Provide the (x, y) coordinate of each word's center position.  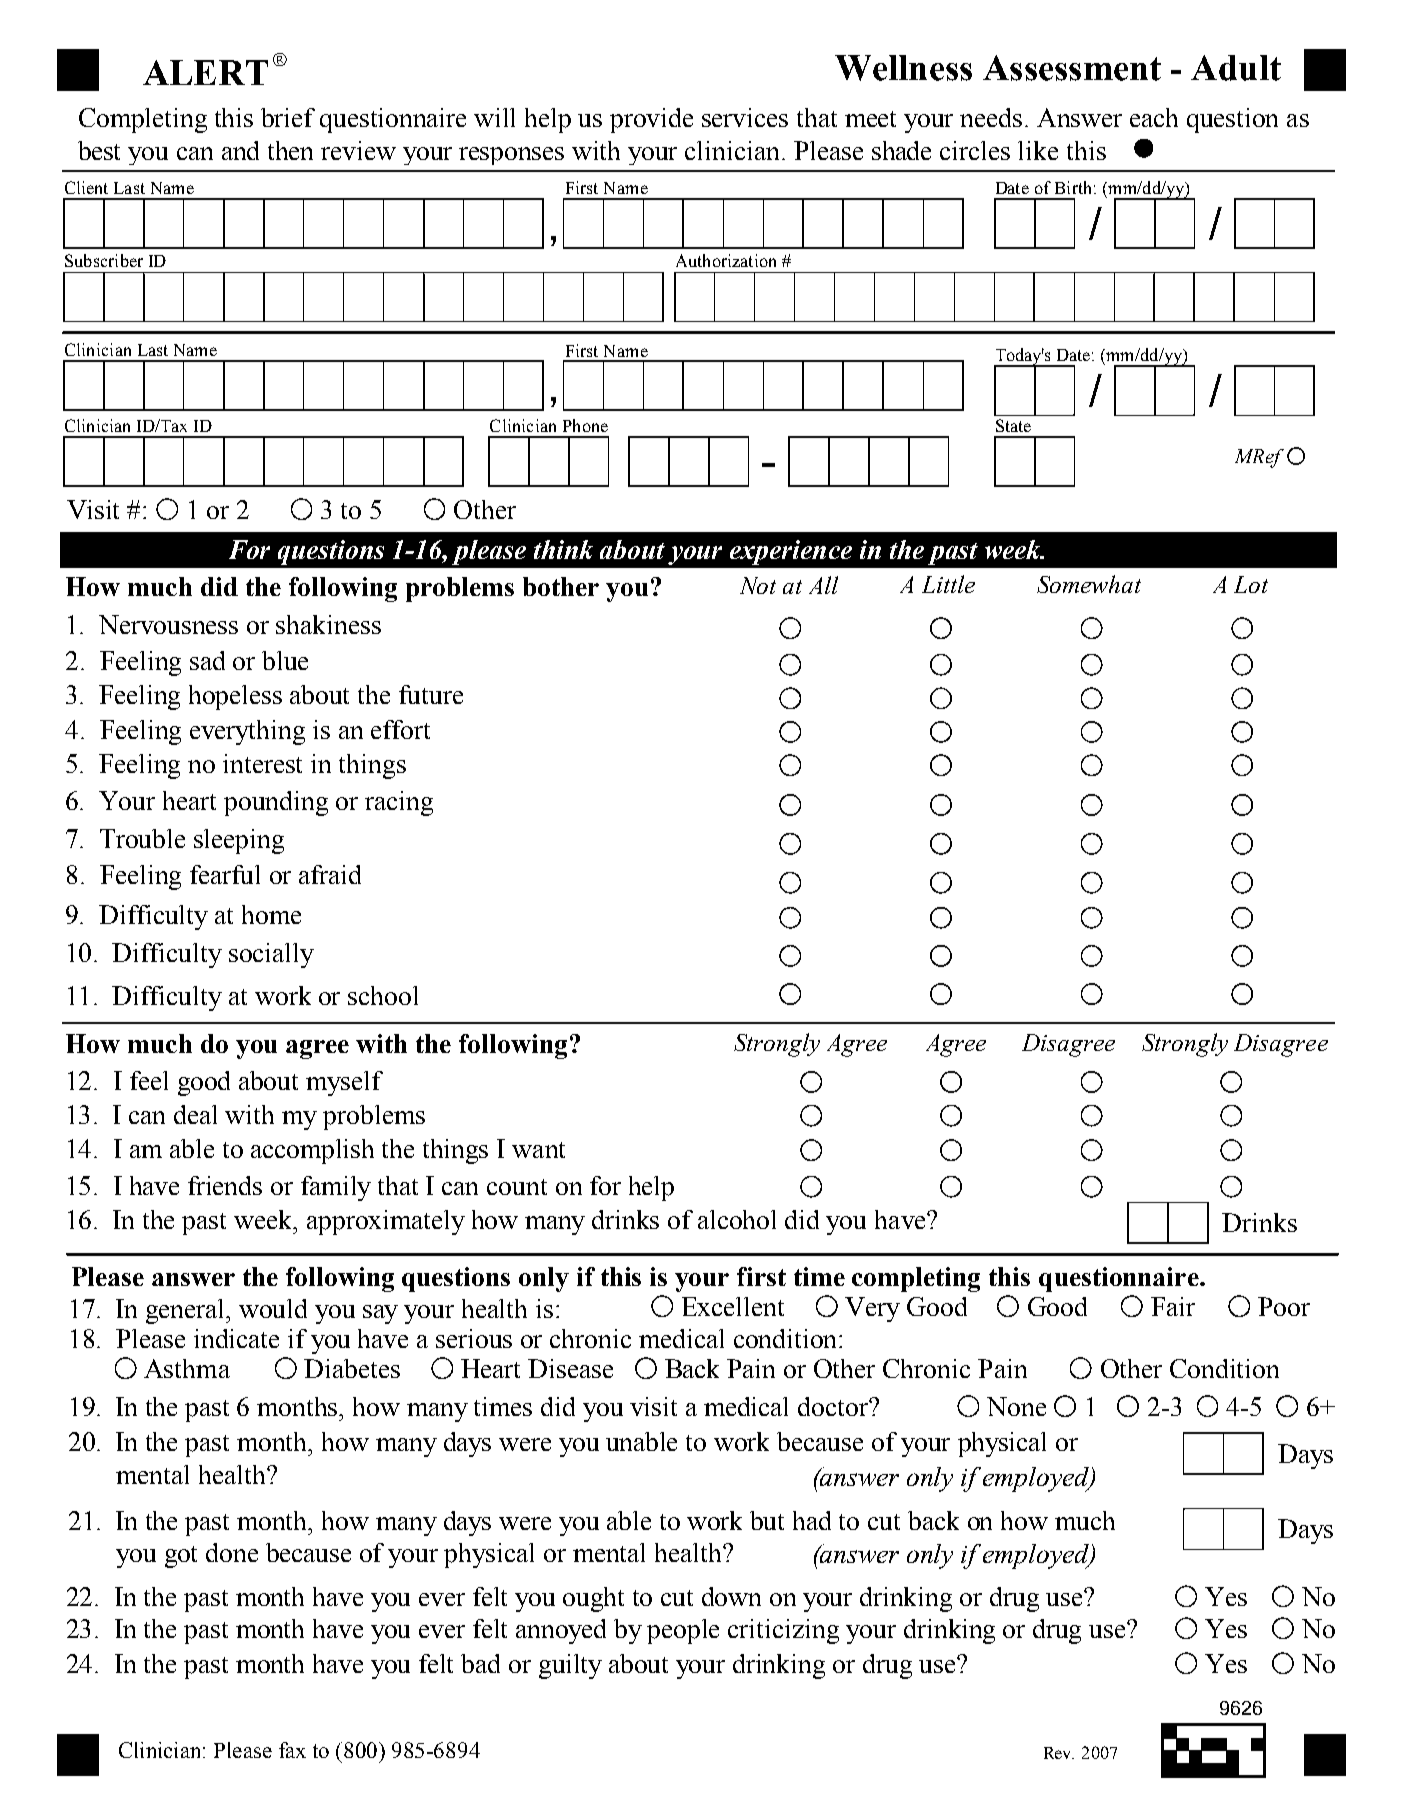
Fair (1173, 1306)
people (683, 1631)
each (1154, 117)
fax (292, 1750)
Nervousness (168, 624)
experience (791, 552)
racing (399, 803)
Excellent (733, 1306)
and (240, 150)
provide (651, 120)
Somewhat (1089, 584)
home (271, 914)
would (273, 1308)
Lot (1251, 584)
